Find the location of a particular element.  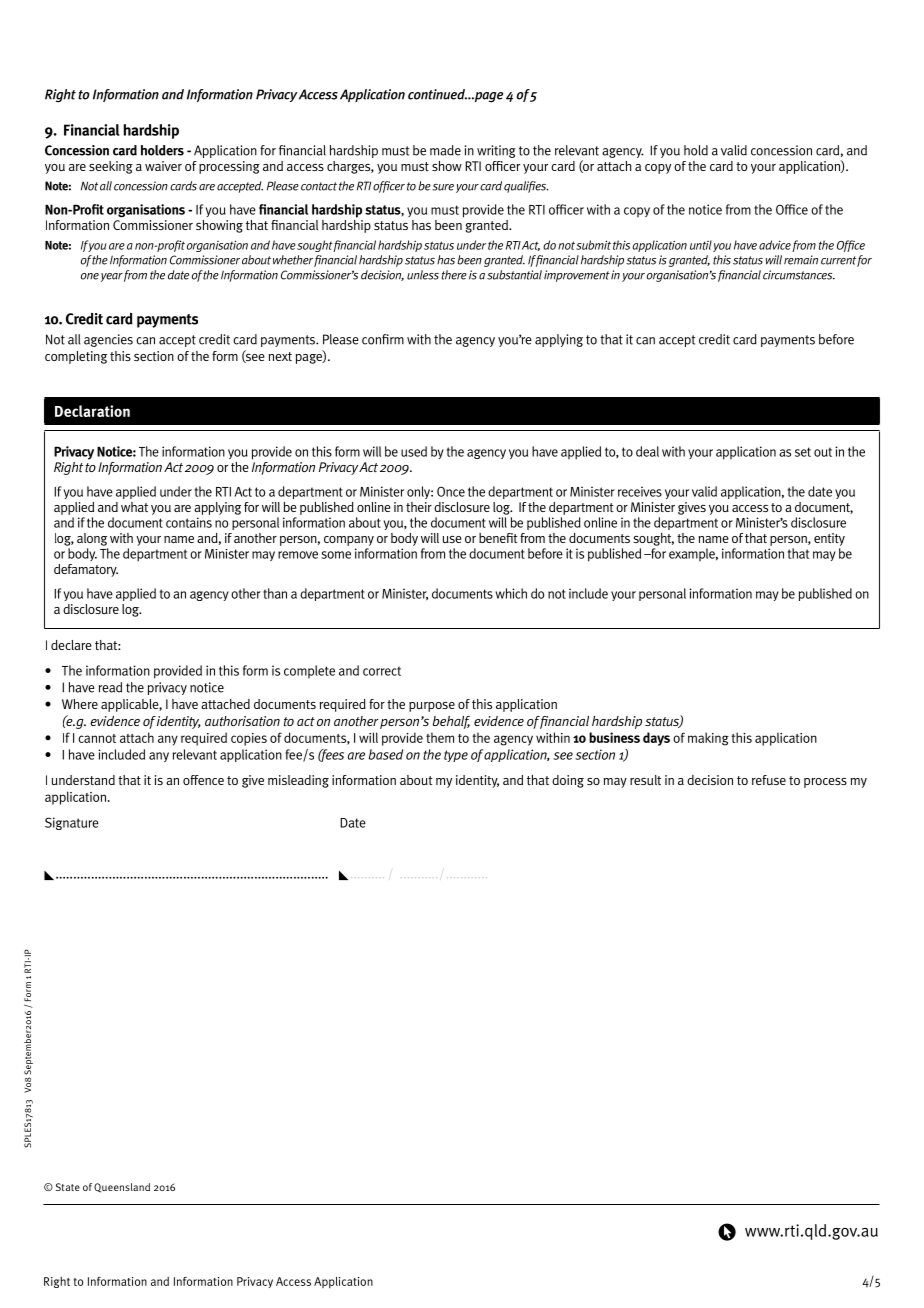

advice is located at coordinates (775, 245).
